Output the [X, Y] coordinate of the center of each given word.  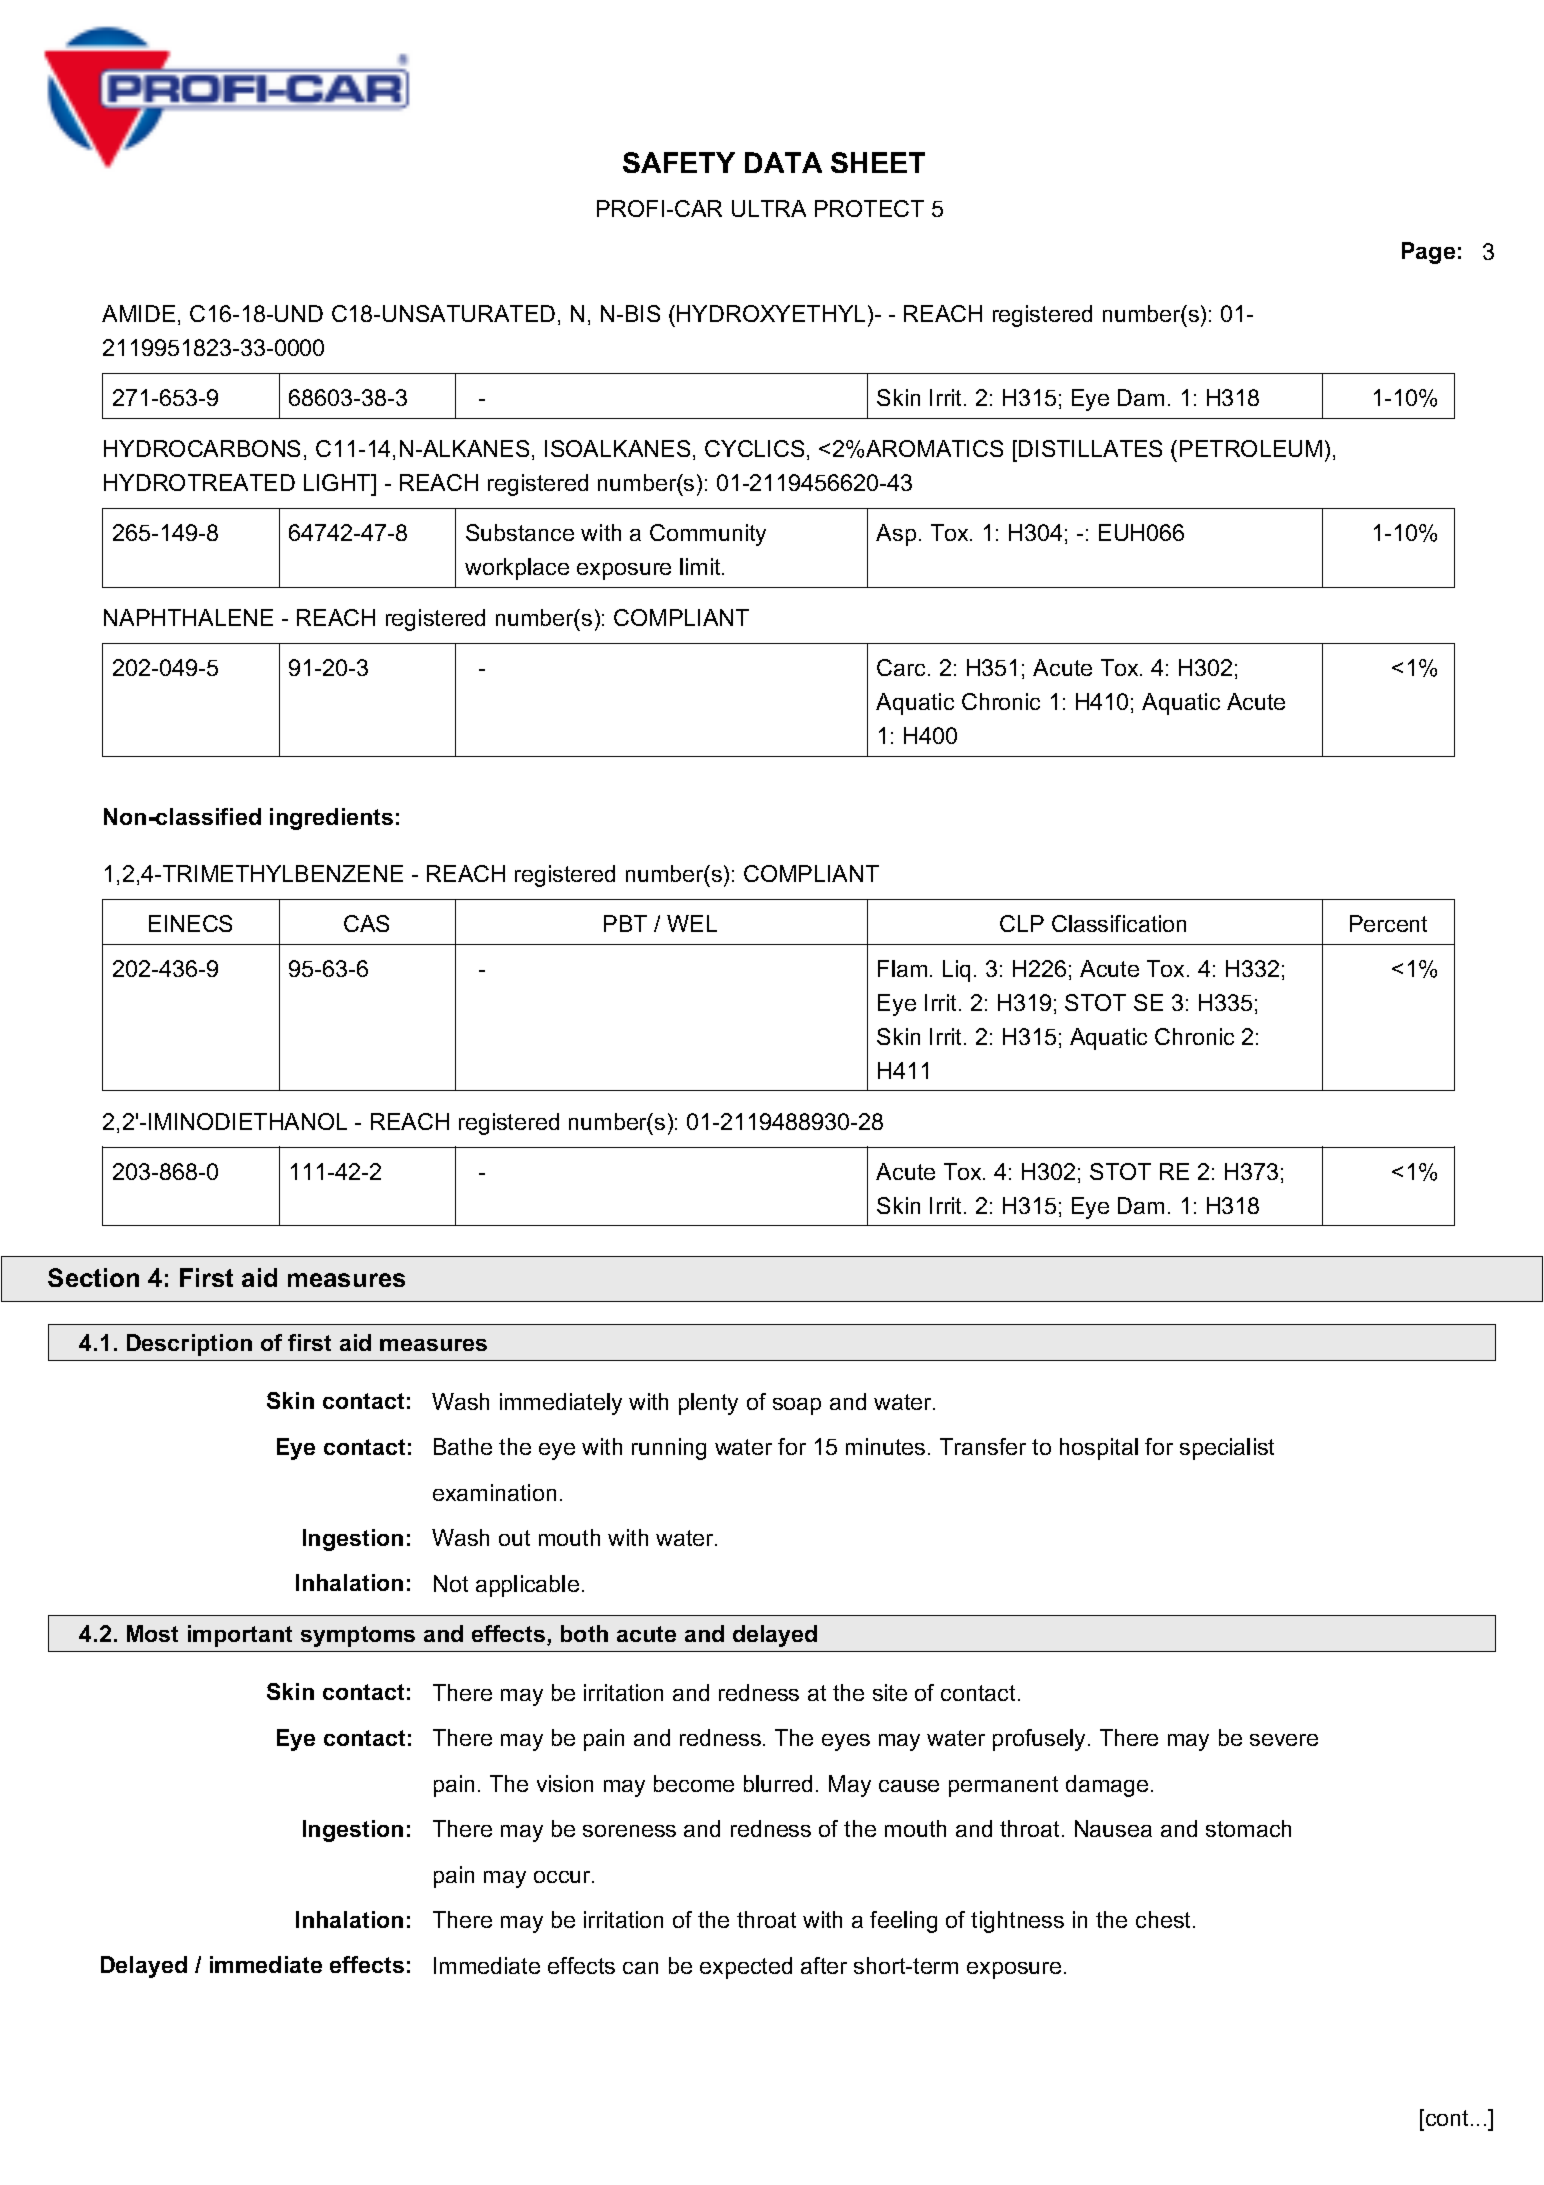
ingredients [331, 819]
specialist [1227, 1449]
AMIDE [138, 313]
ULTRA [769, 208]
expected [746, 1968]
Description [189, 1345]
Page [1428, 253]
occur [563, 1877]
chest [1163, 1919]
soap [797, 1406]
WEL [692, 923]
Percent [1388, 923]
